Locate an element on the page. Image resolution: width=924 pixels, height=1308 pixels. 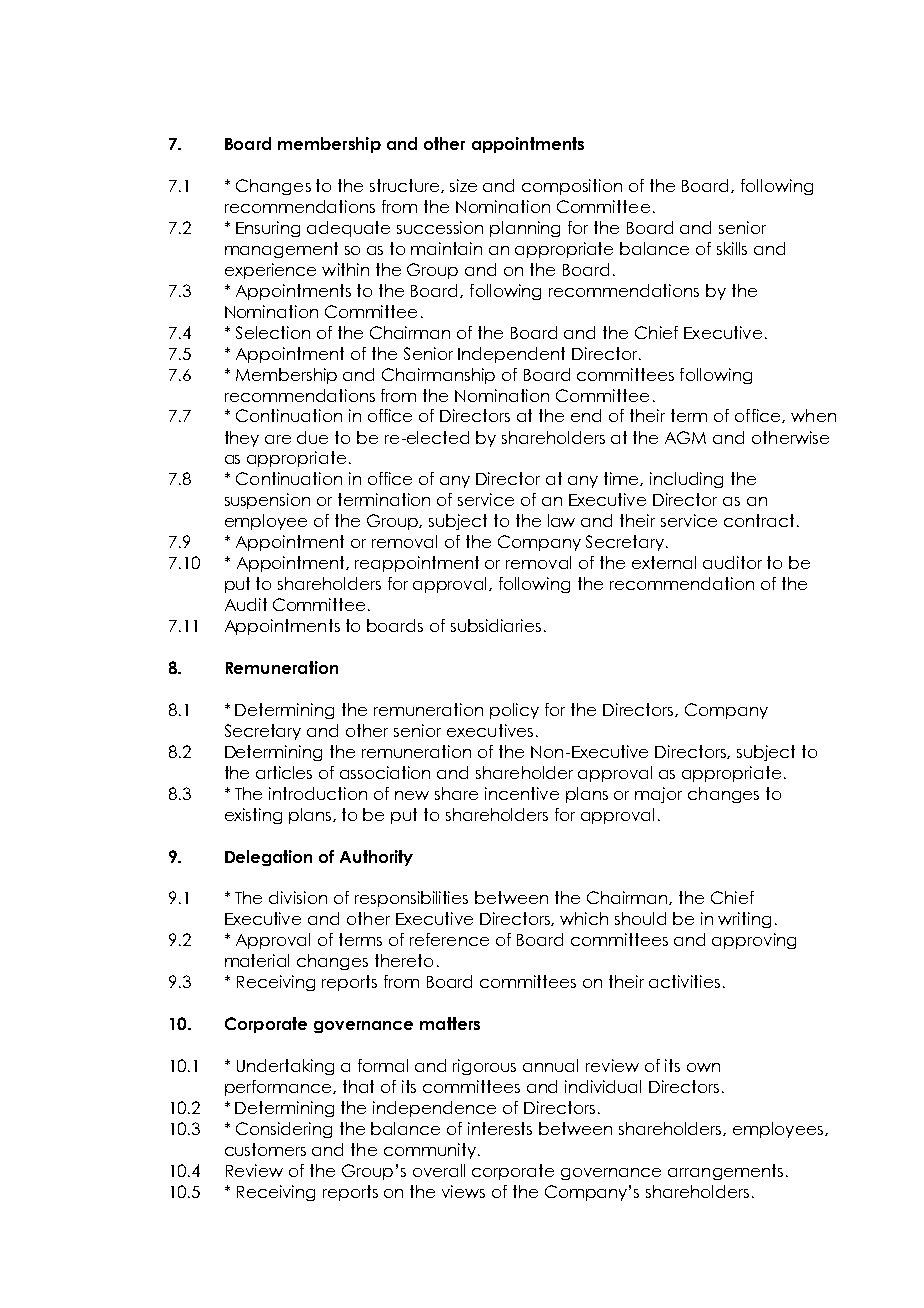
law is located at coordinates (561, 520).
